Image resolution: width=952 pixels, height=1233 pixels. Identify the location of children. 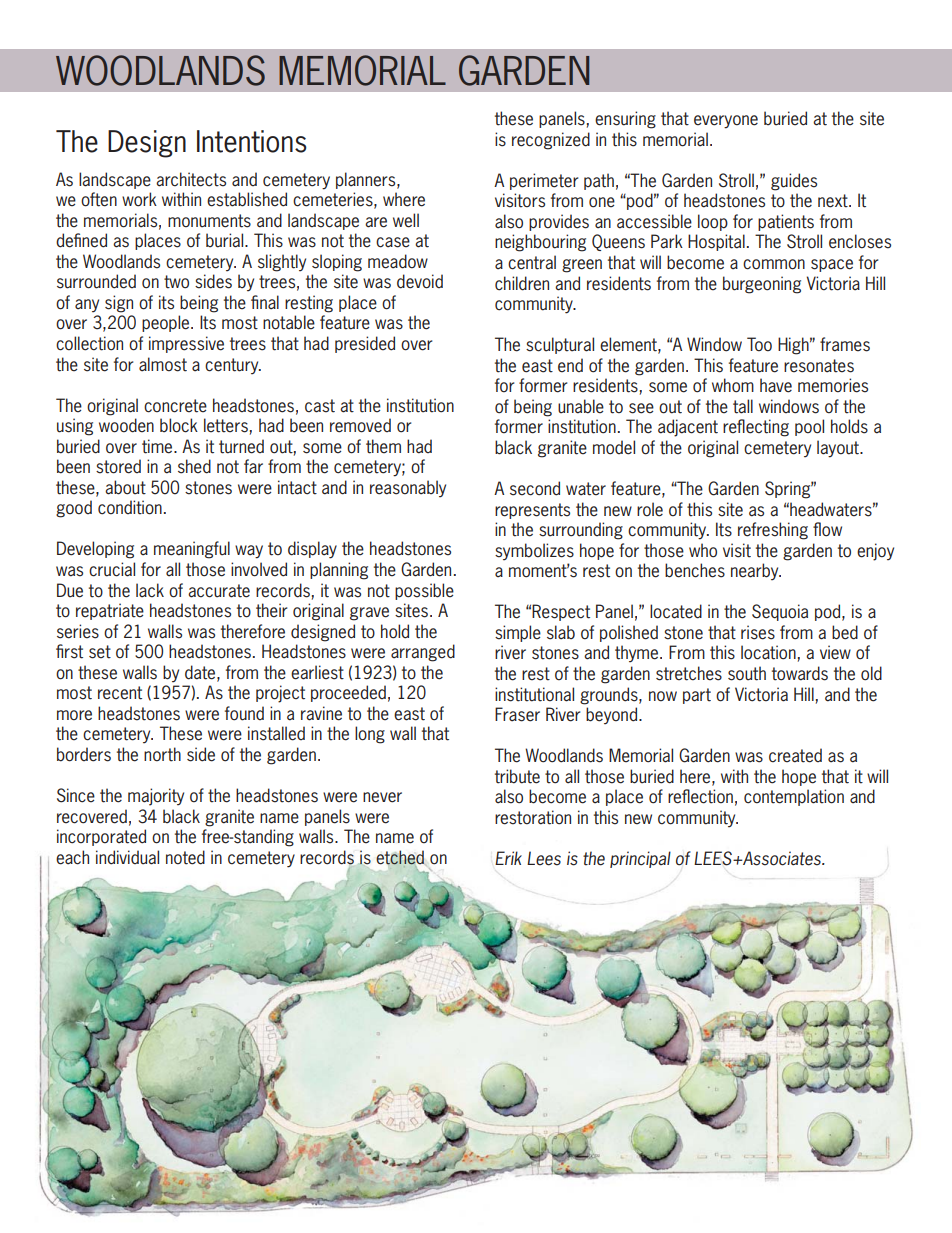
(522, 283).
